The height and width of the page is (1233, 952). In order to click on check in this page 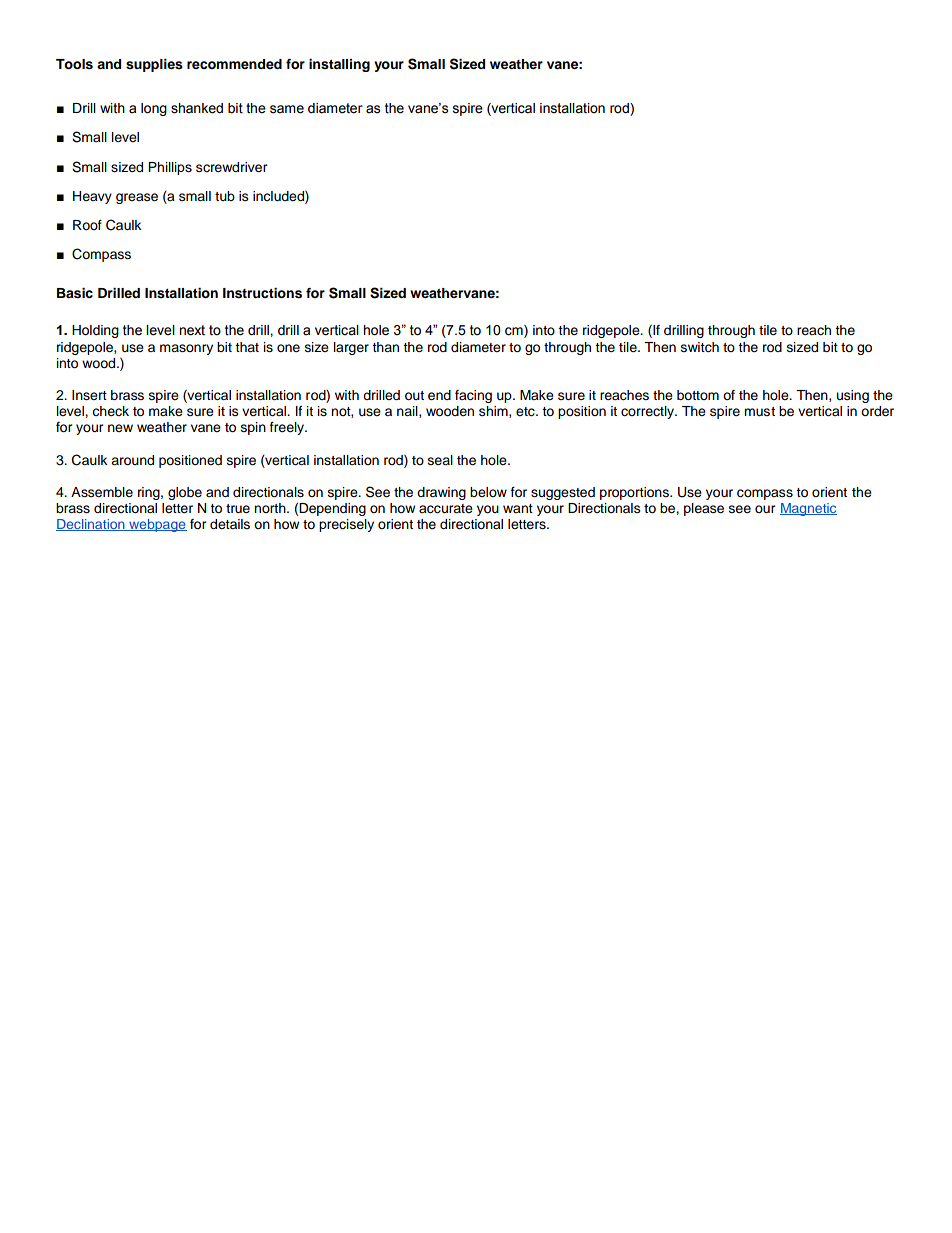, I will do `click(110, 411)`.
